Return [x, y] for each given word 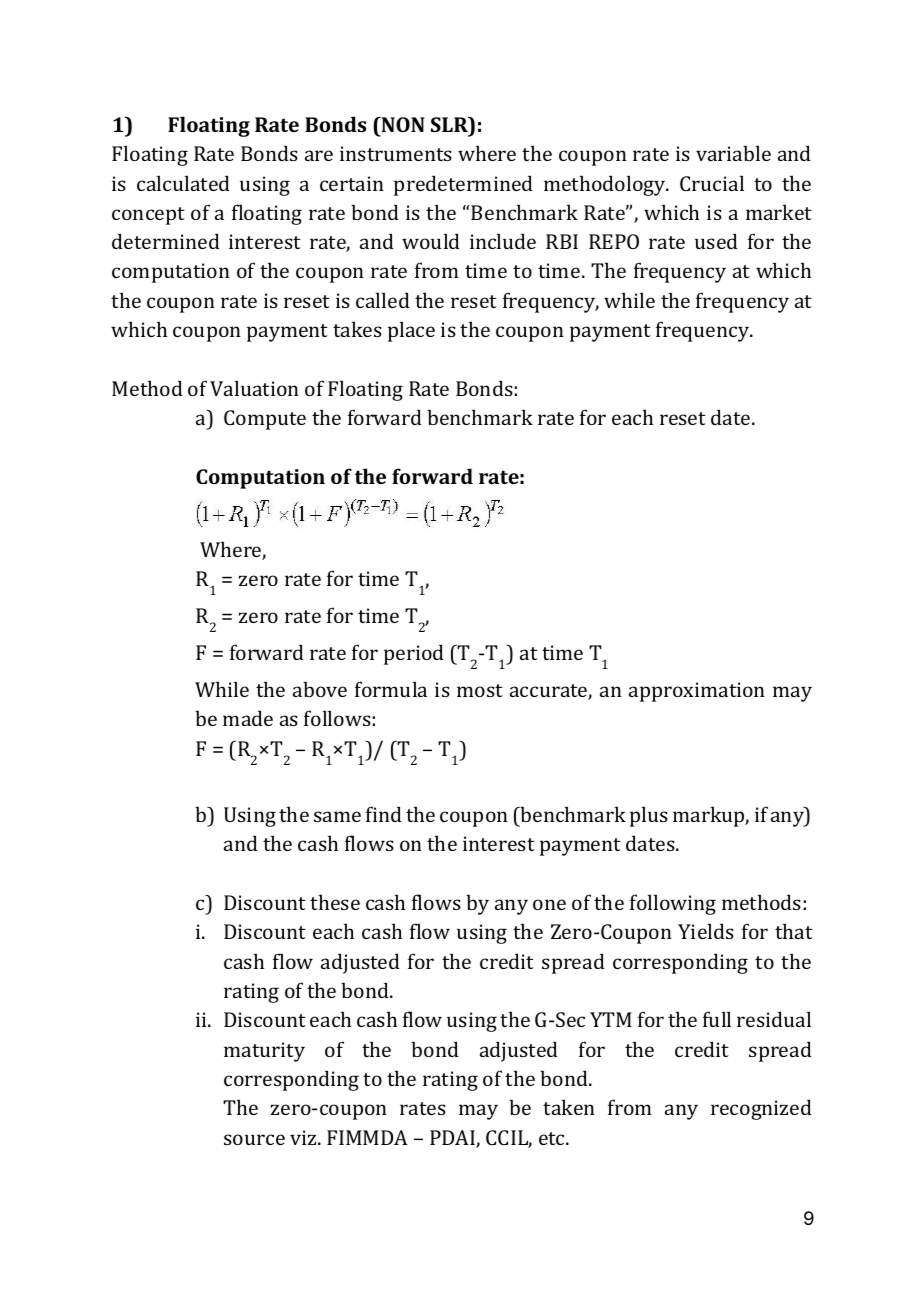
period [414, 654]
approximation [697, 692]
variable [733, 153]
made [248, 718]
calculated [183, 183]
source [254, 1139]
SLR [450, 124]
